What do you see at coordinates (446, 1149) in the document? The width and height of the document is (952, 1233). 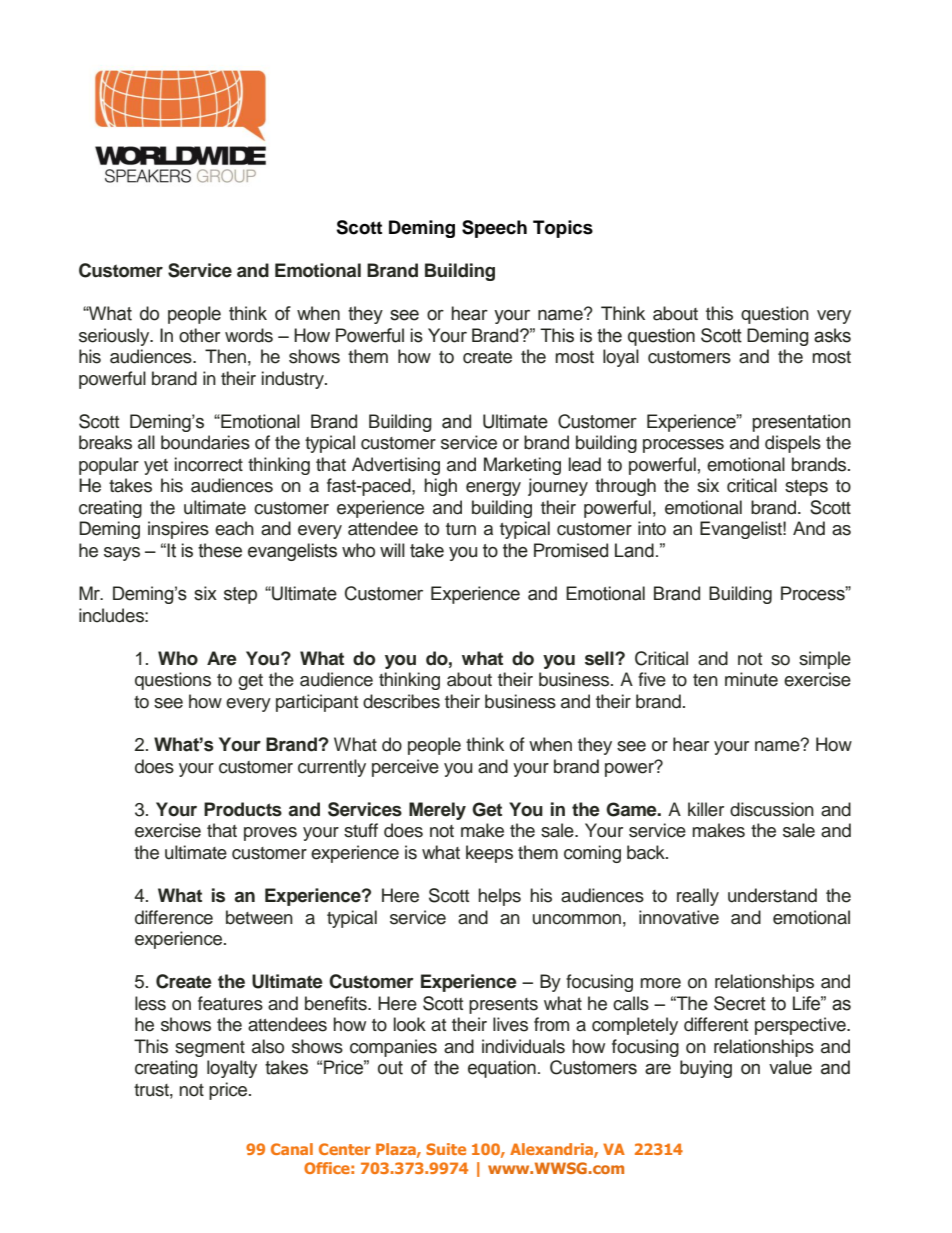 I see `Suite` at bounding box center [446, 1149].
